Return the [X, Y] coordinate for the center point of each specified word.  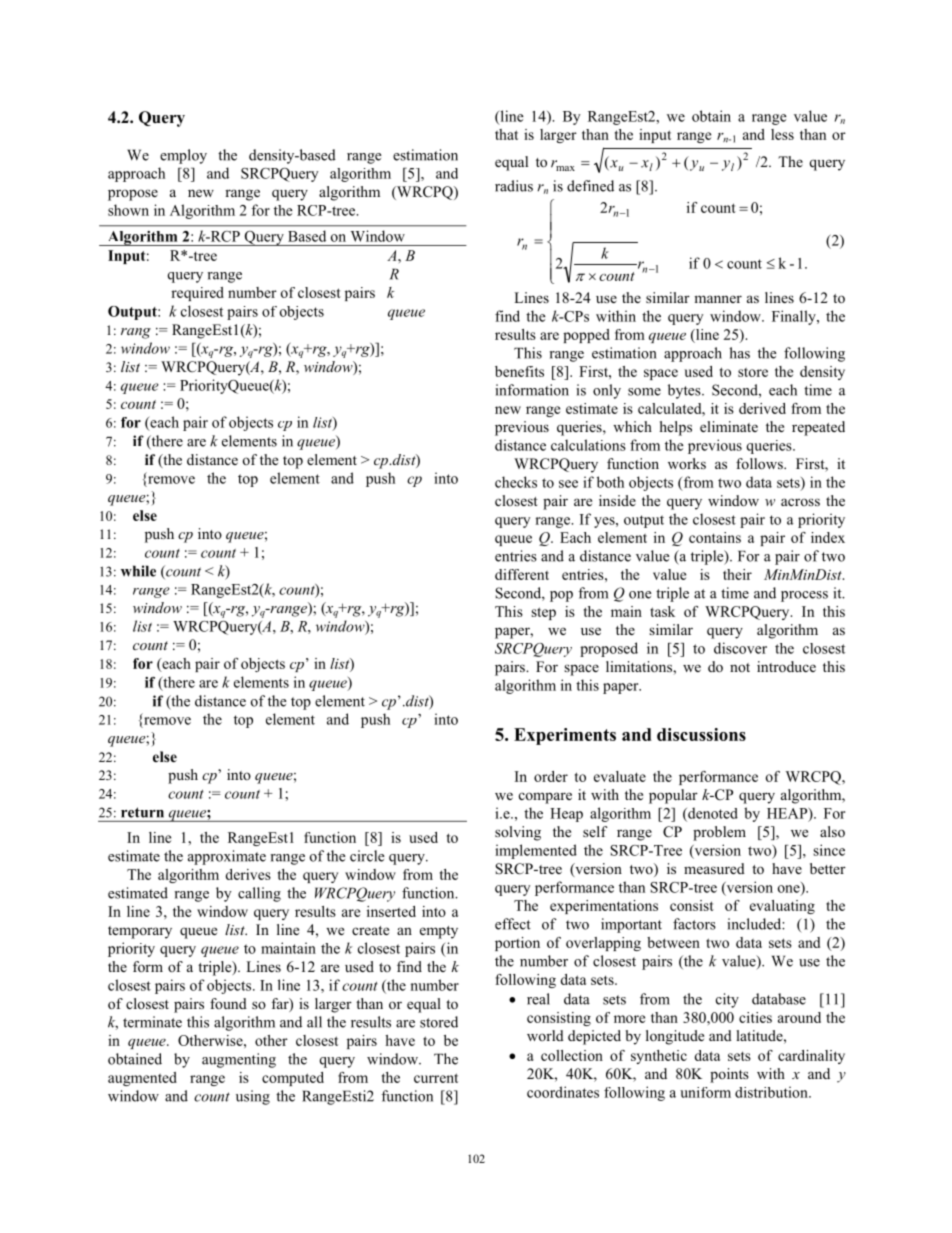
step [543, 613]
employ [183, 156]
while [138, 571]
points [729, 1075]
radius [514, 186]
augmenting [239, 1060]
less [782, 134]
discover [740, 648]
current [436, 1078]
